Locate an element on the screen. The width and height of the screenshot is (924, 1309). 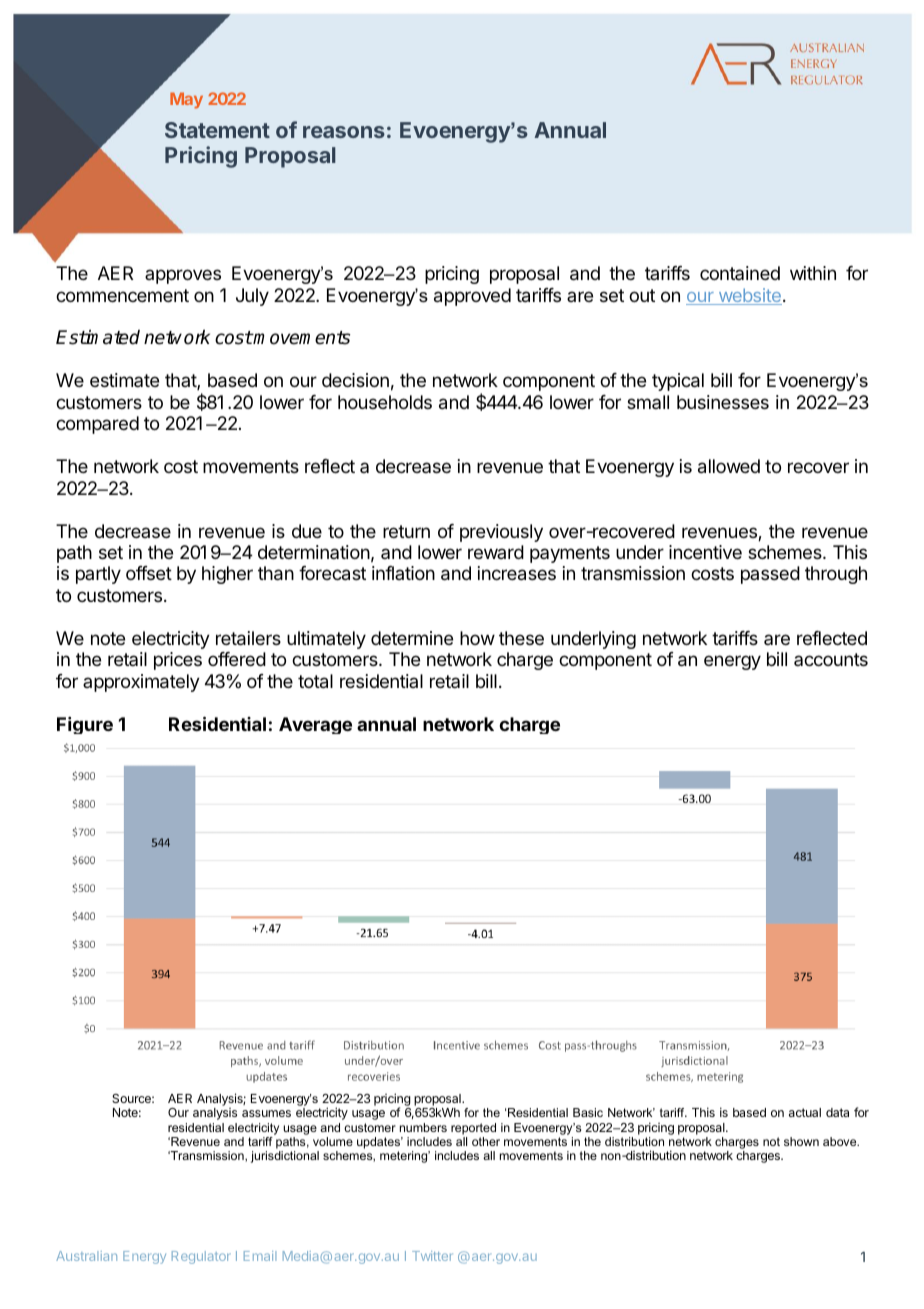
contained is located at coordinates (740, 273).
